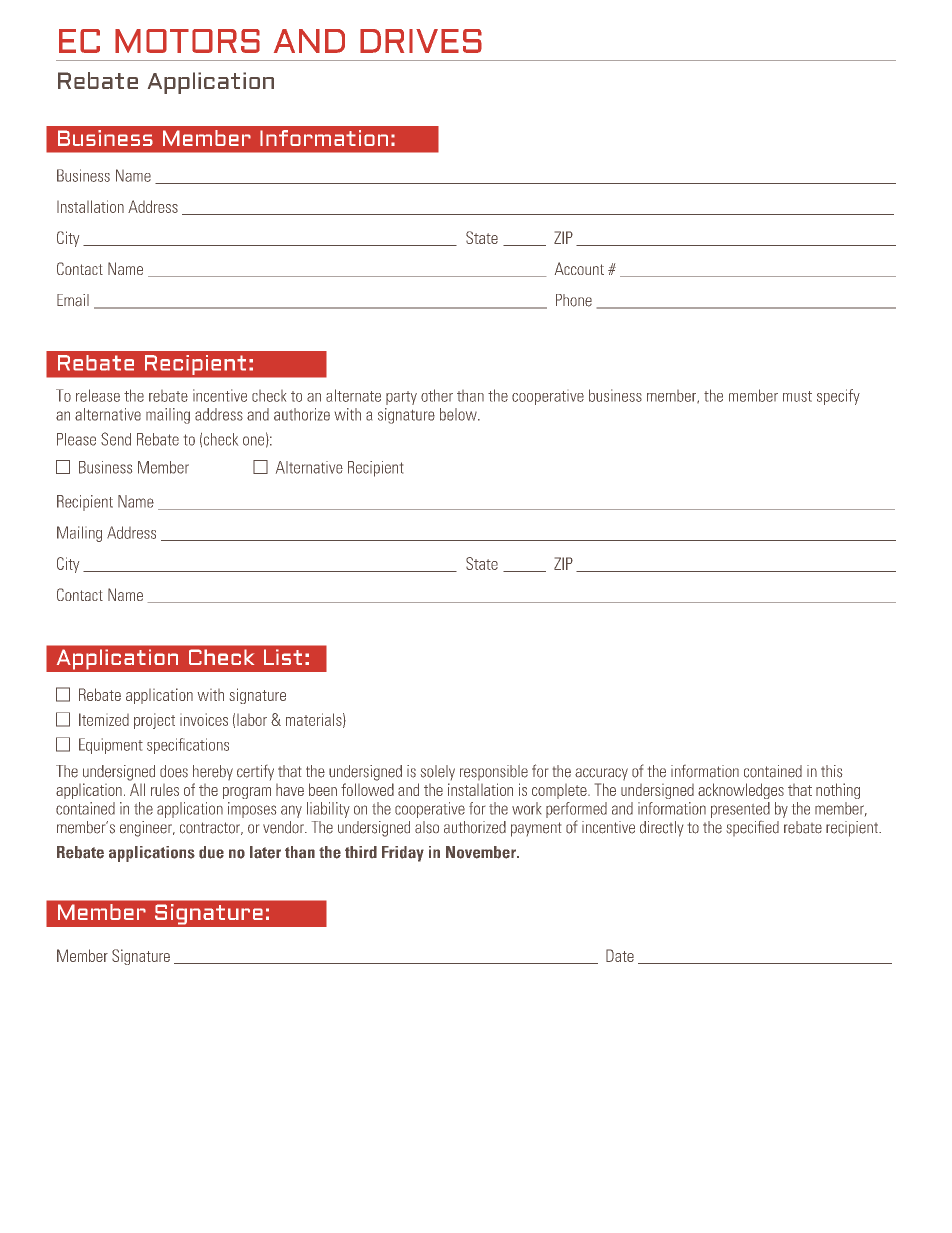 Image resolution: width=952 pixels, height=1233 pixels. What do you see at coordinates (482, 852) in the screenshot?
I see `November` at bounding box center [482, 852].
